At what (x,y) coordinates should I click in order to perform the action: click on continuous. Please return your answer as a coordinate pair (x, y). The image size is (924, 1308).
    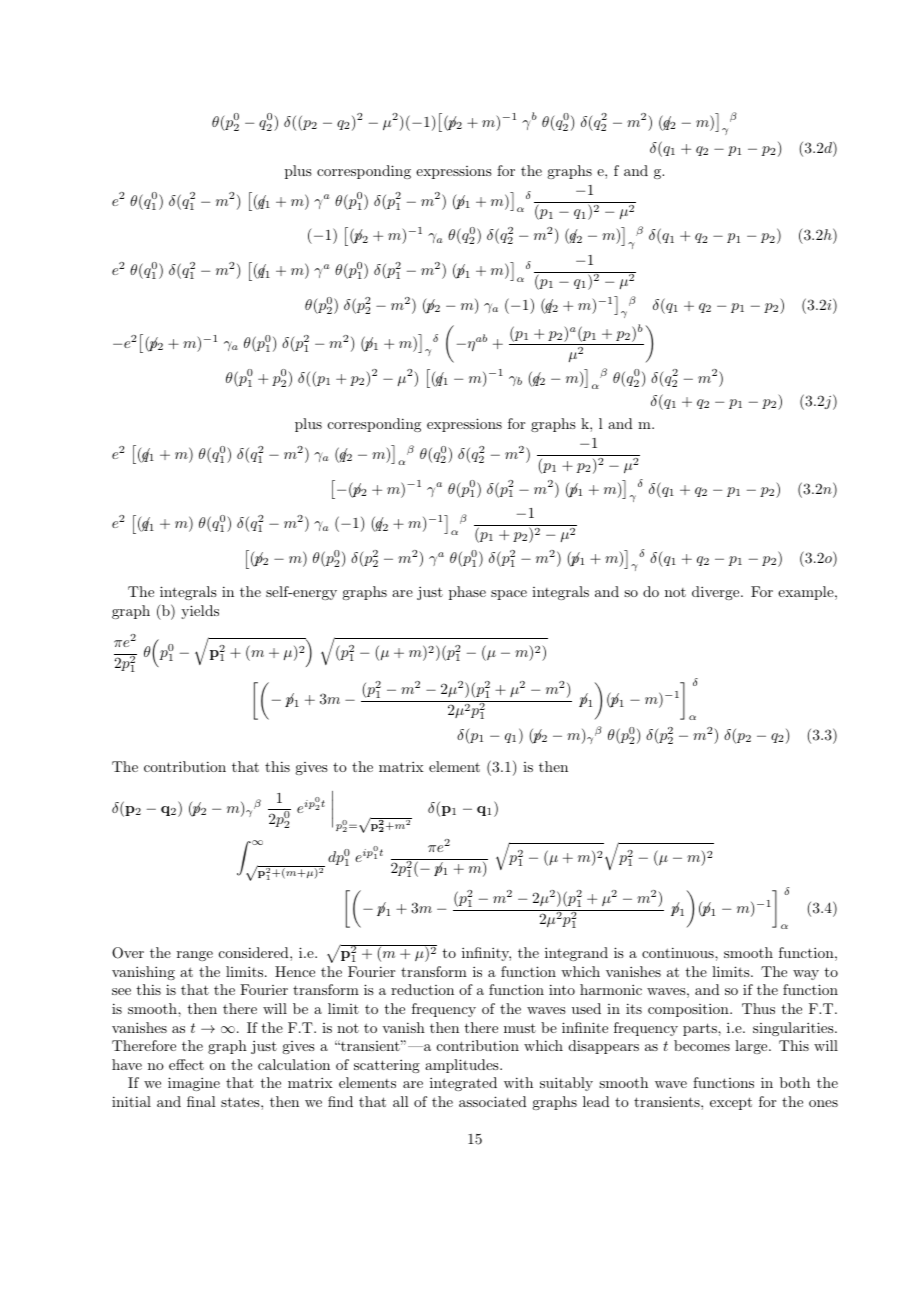
    Looking at the image, I should click on (679, 952).
